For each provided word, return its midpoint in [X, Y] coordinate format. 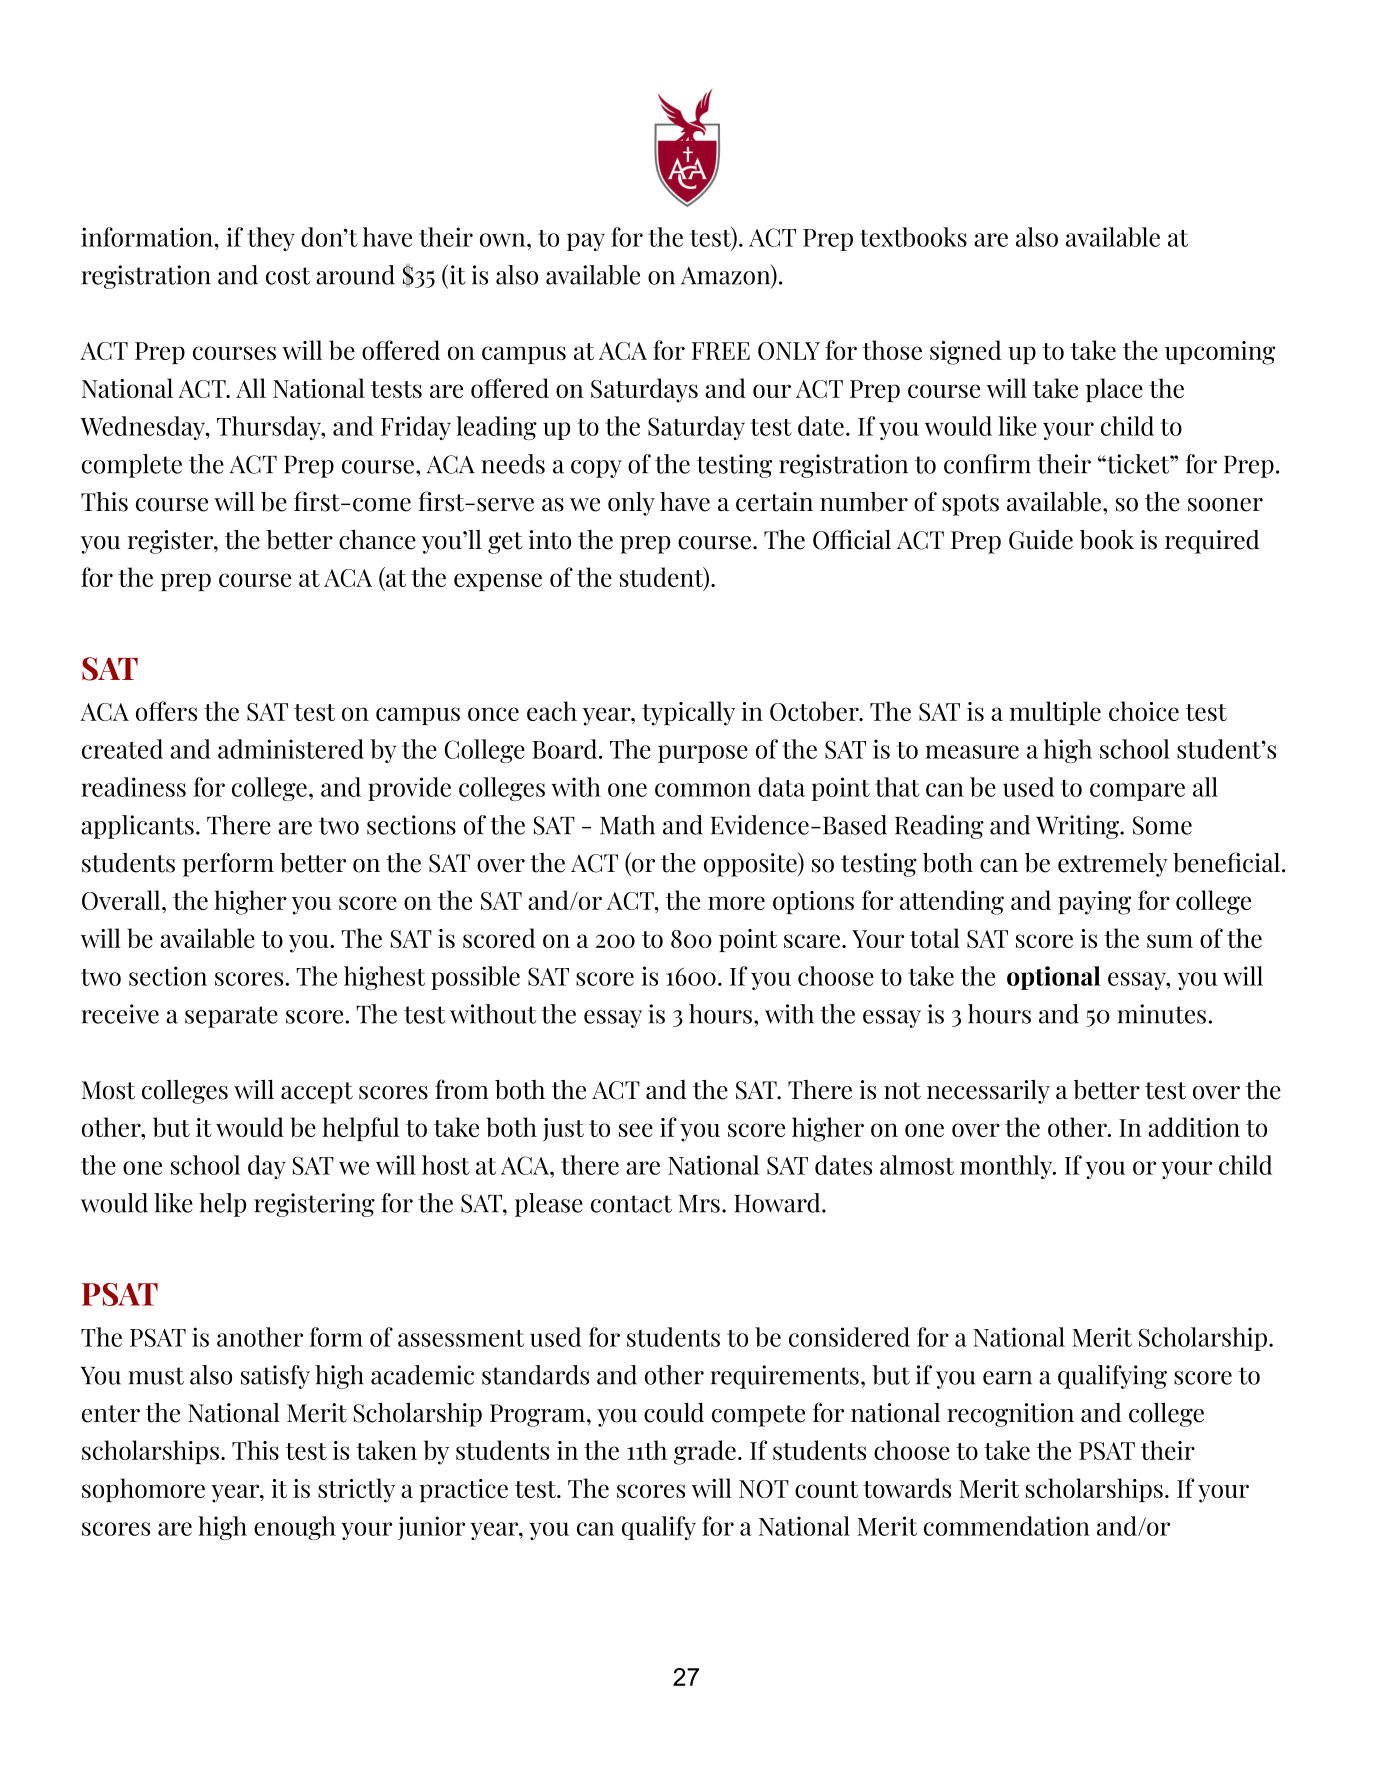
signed [965, 352]
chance [377, 540]
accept [317, 1093]
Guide [1041, 540]
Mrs [699, 1204]
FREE [721, 351]
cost [288, 276]
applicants [137, 827]
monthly [1007, 1167]
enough [295, 1528]
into [550, 540]
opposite [751, 864]
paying [1094, 903]
